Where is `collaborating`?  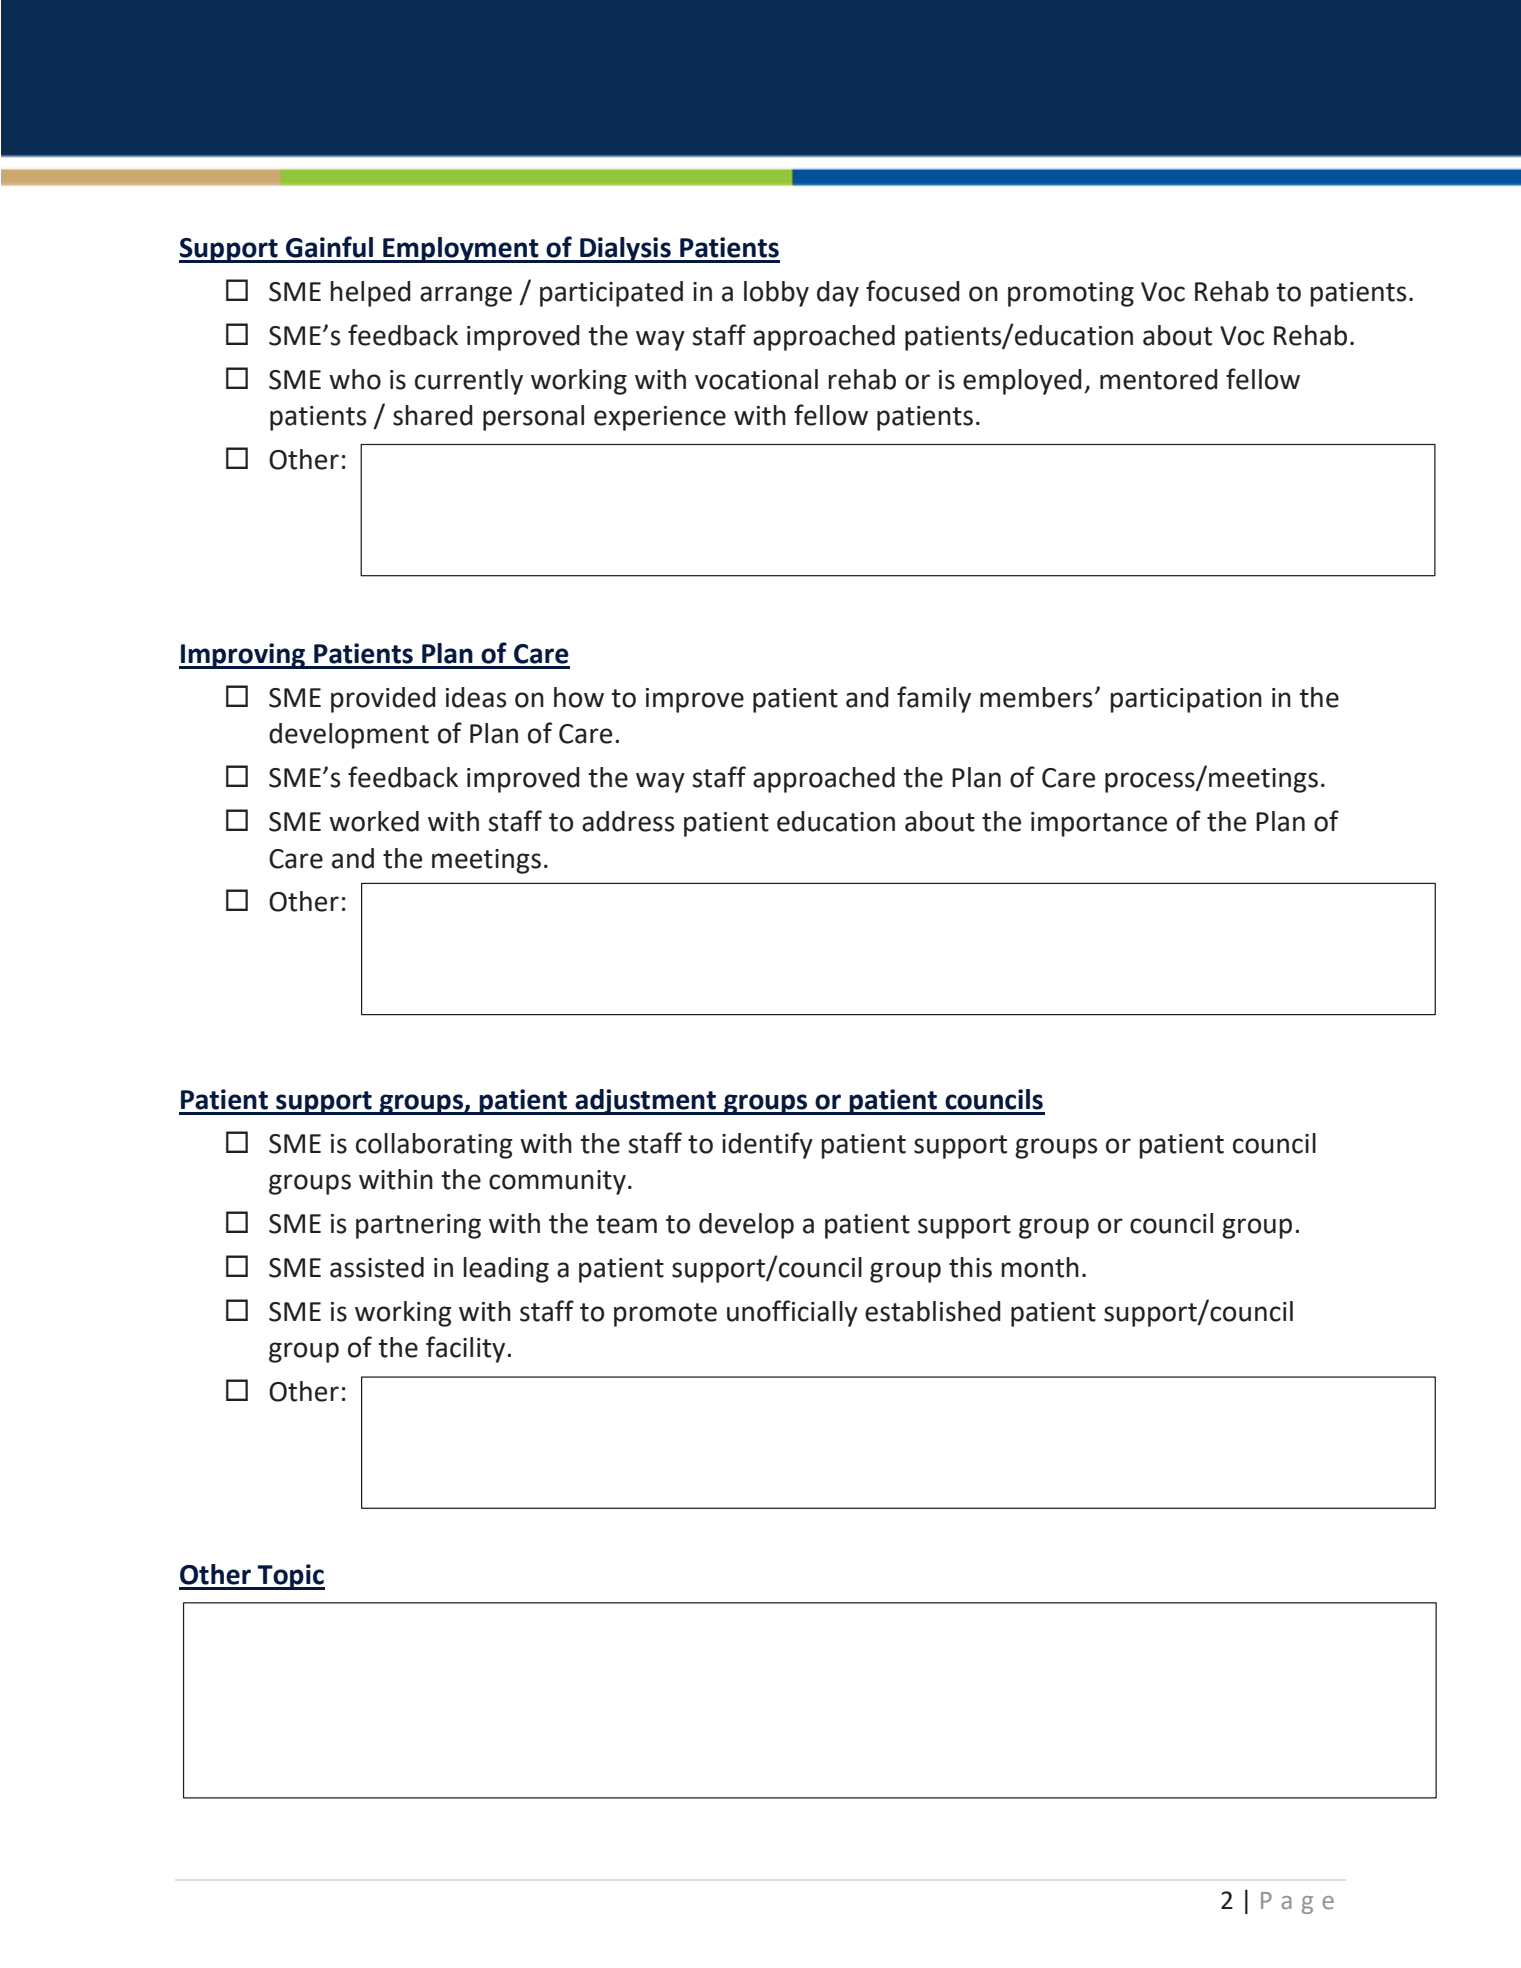 collaborating is located at coordinates (434, 1146).
